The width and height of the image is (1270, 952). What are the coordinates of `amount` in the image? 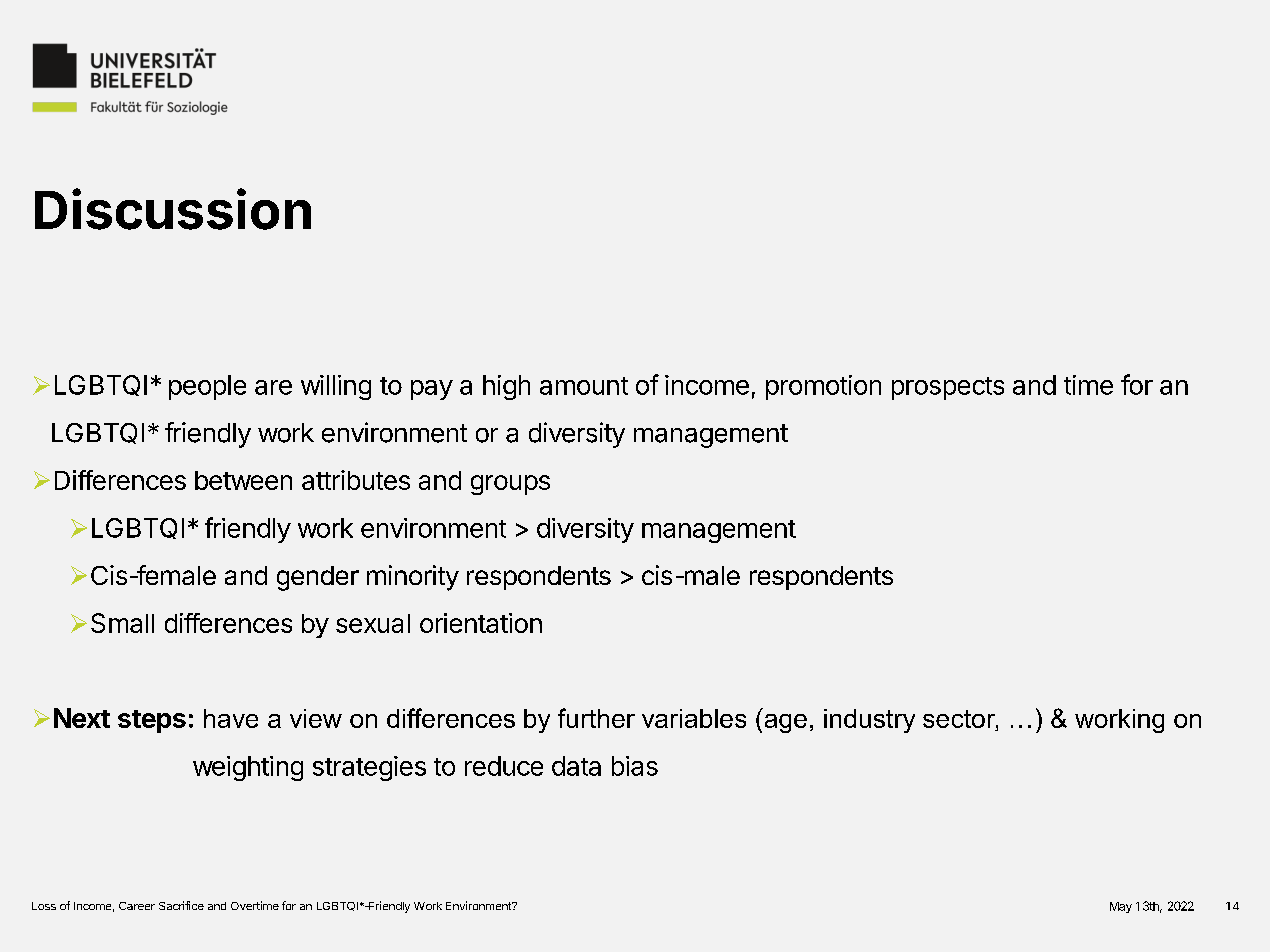 It's located at (584, 386).
